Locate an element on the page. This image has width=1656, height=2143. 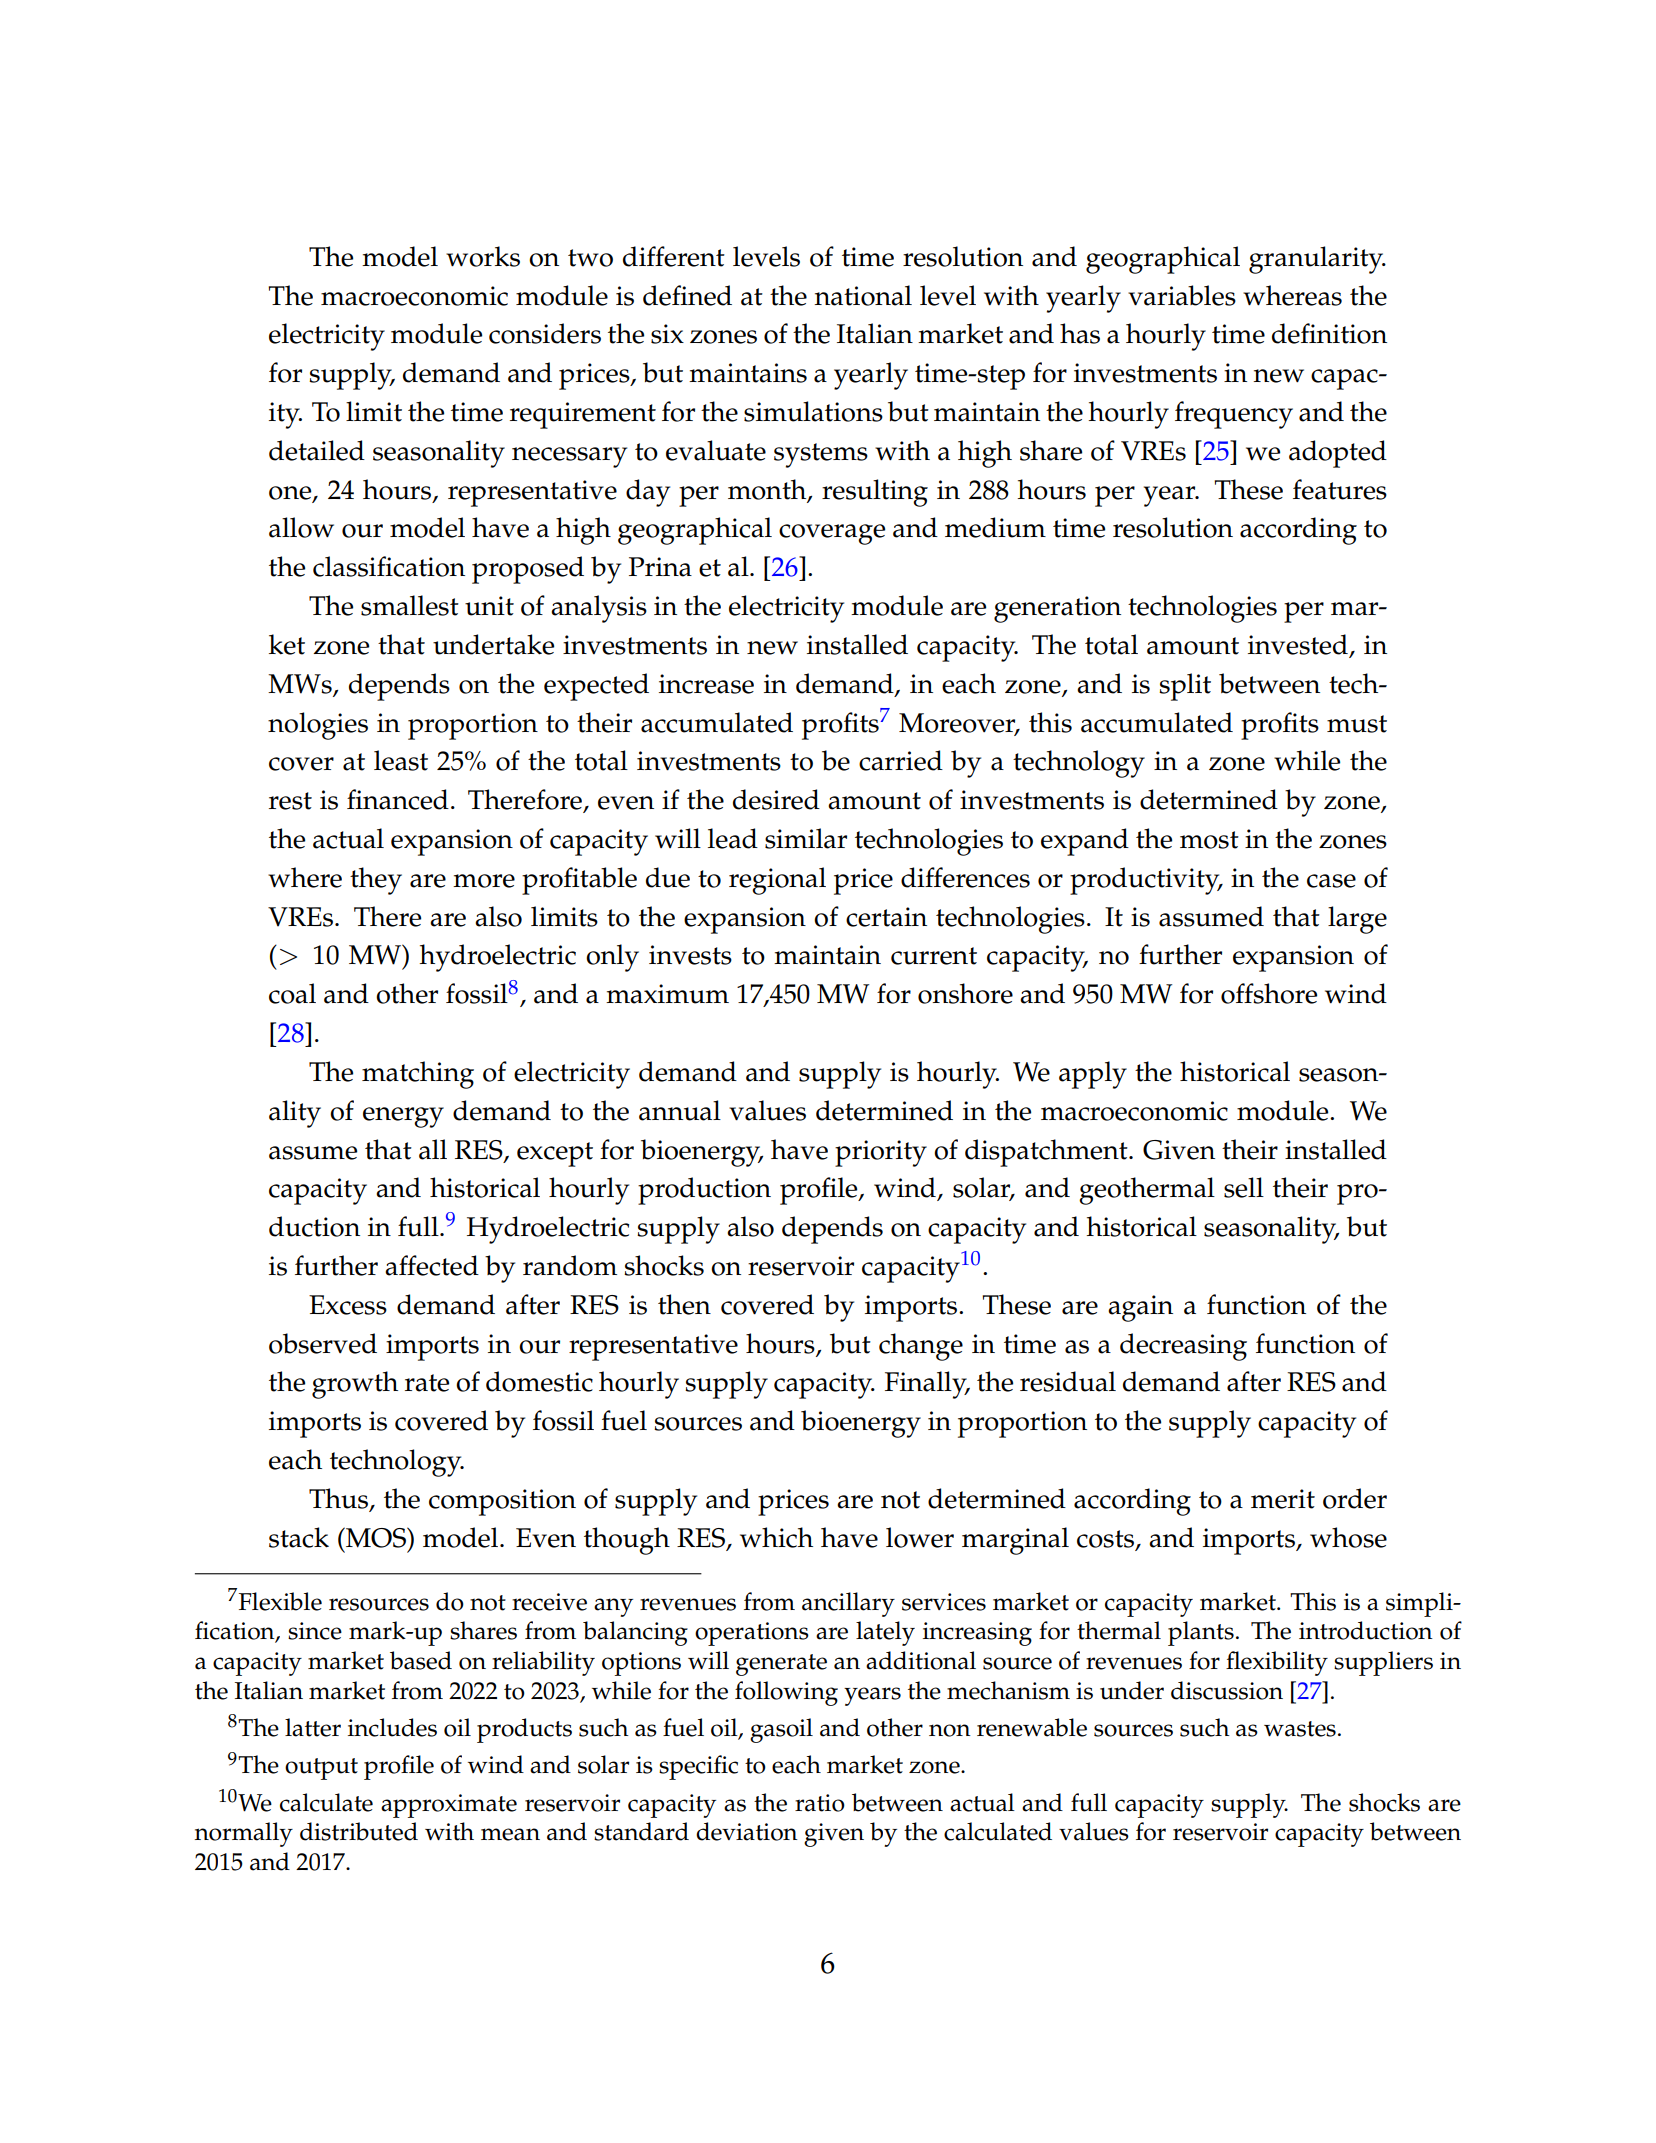
national is located at coordinates (863, 295).
